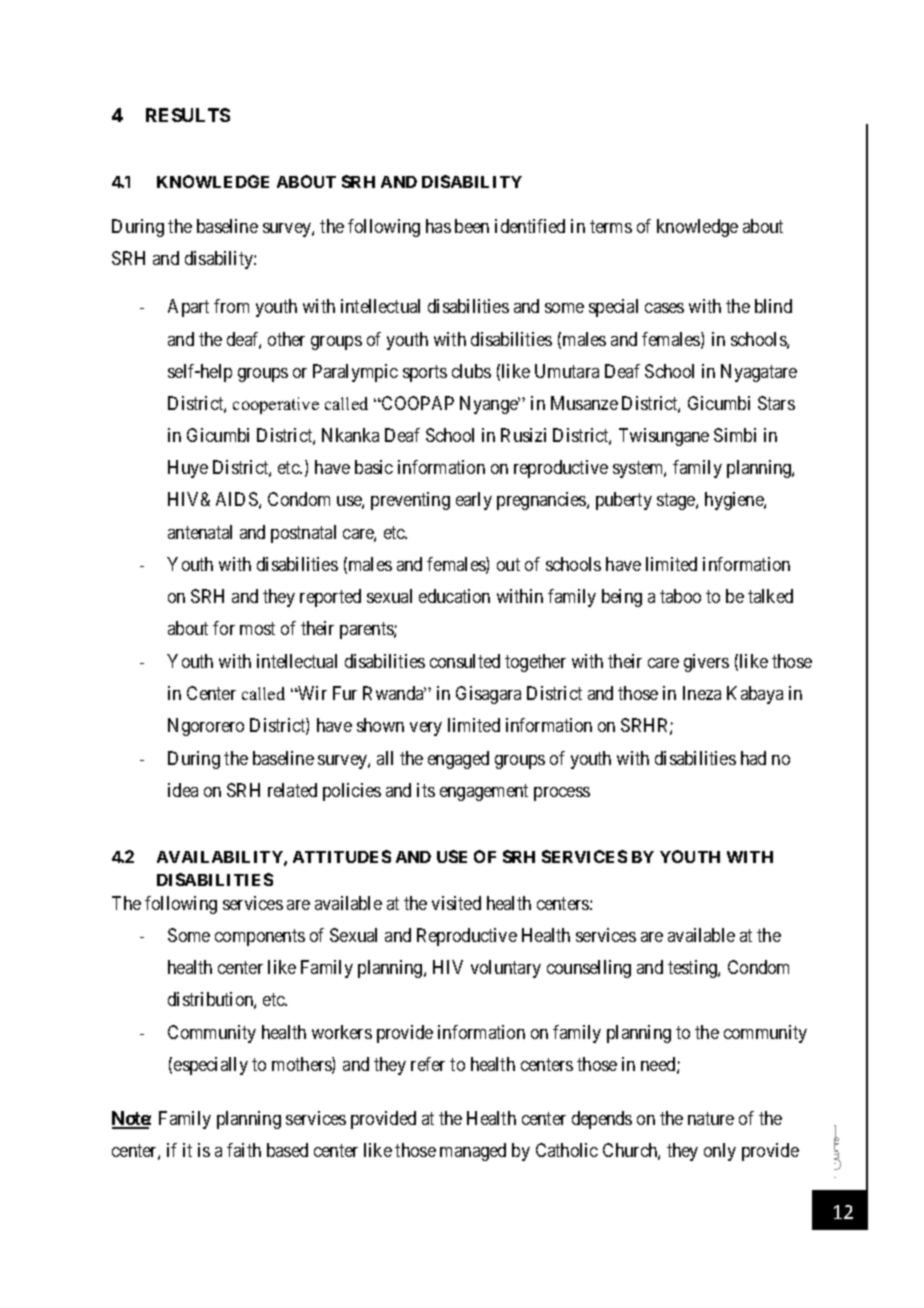 This document has height=1308, width=924. Describe the element at coordinates (244, 1150) in the document. I see `faith` at that location.
